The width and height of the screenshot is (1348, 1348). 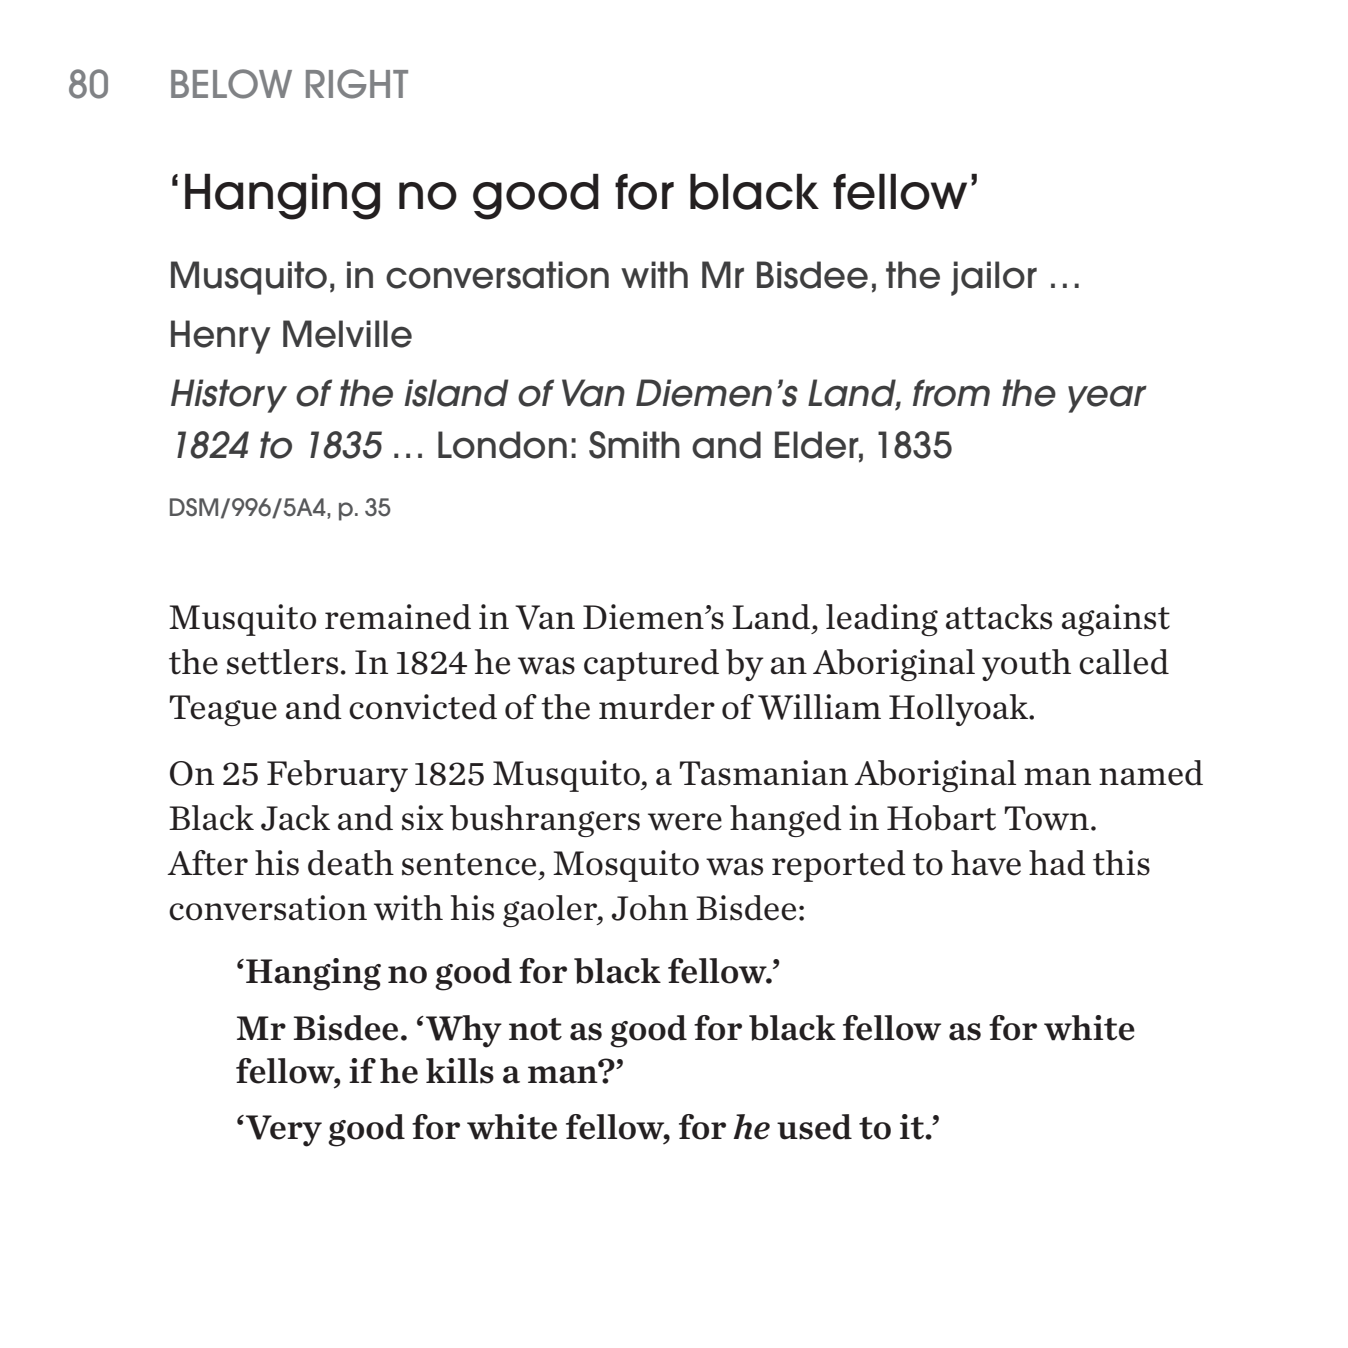 What do you see at coordinates (999, 617) in the screenshot?
I see `attacks` at bounding box center [999, 617].
